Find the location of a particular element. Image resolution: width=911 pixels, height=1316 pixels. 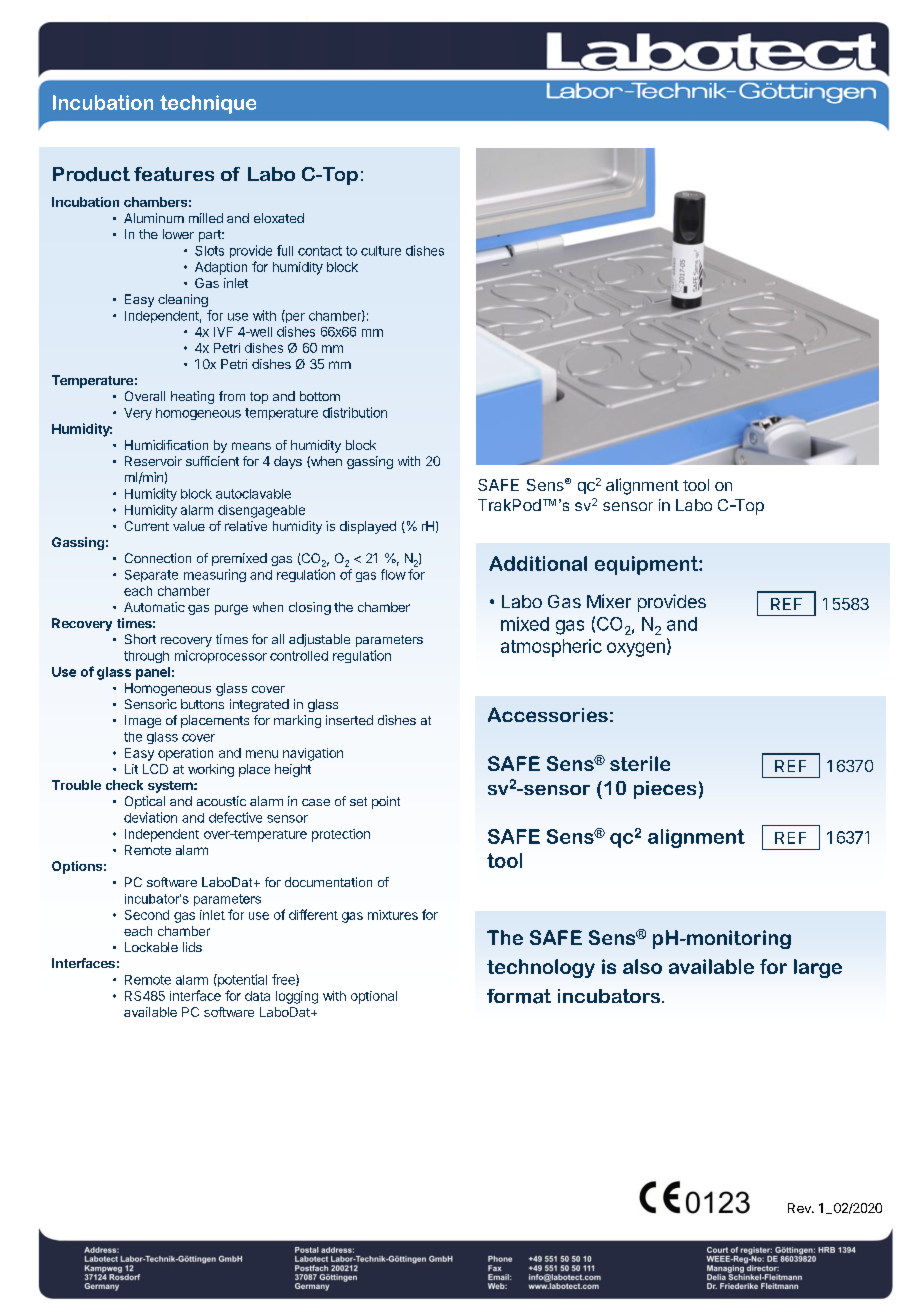

contact is located at coordinates (320, 251).
